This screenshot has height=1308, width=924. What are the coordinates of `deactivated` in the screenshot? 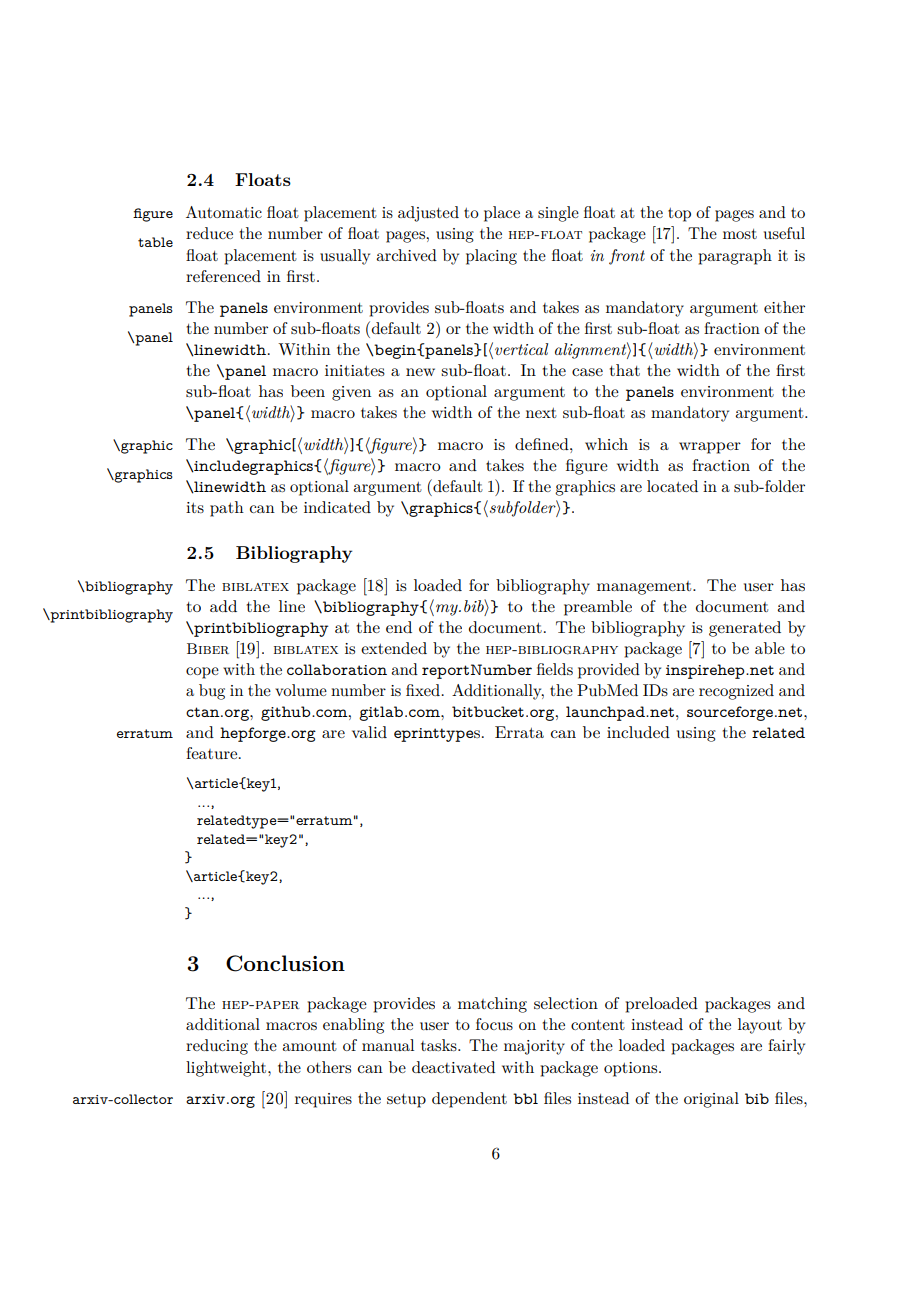 It's located at (453, 1067).
